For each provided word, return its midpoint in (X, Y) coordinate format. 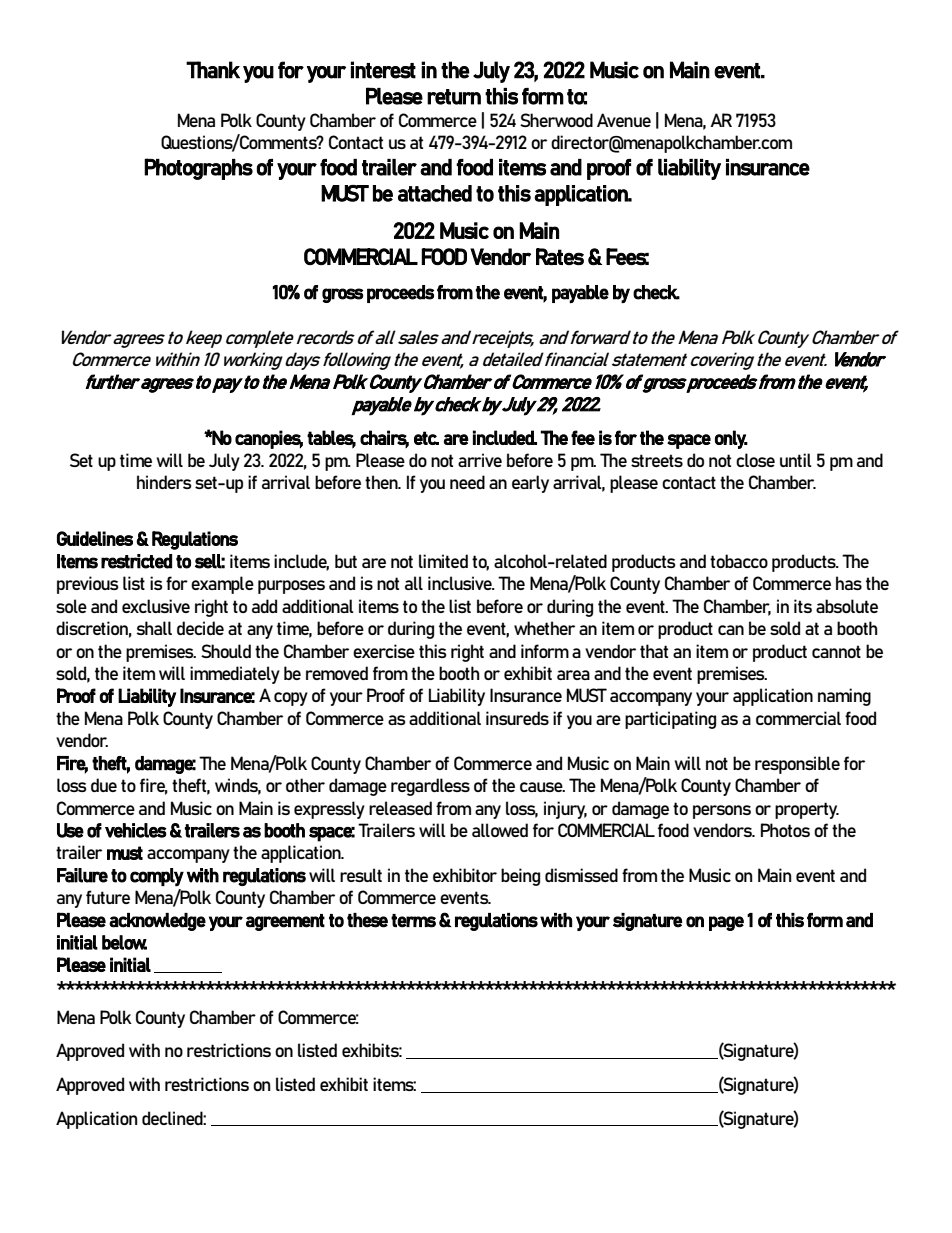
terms (413, 921)
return (454, 97)
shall (154, 628)
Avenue (624, 120)
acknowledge (157, 922)
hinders (164, 482)
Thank (213, 70)
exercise (384, 651)
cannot (836, 651)
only (731, 439)
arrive (480, 460)
